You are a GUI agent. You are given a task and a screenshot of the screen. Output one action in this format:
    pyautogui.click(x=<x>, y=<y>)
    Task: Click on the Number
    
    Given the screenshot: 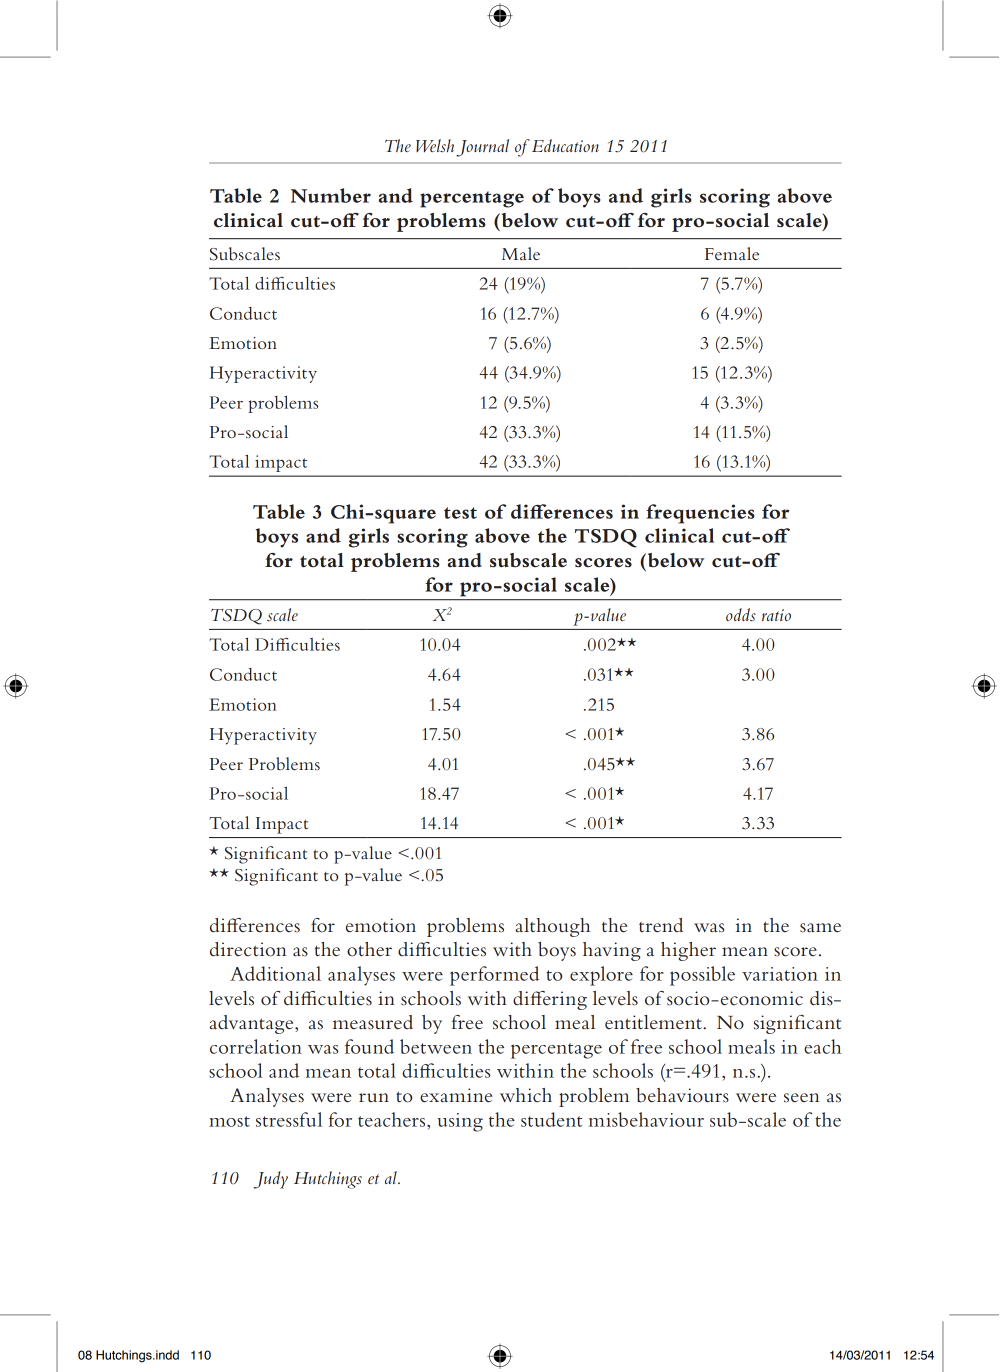 What is the action you would take?
    pyautogui.click(x=331, y=195)
